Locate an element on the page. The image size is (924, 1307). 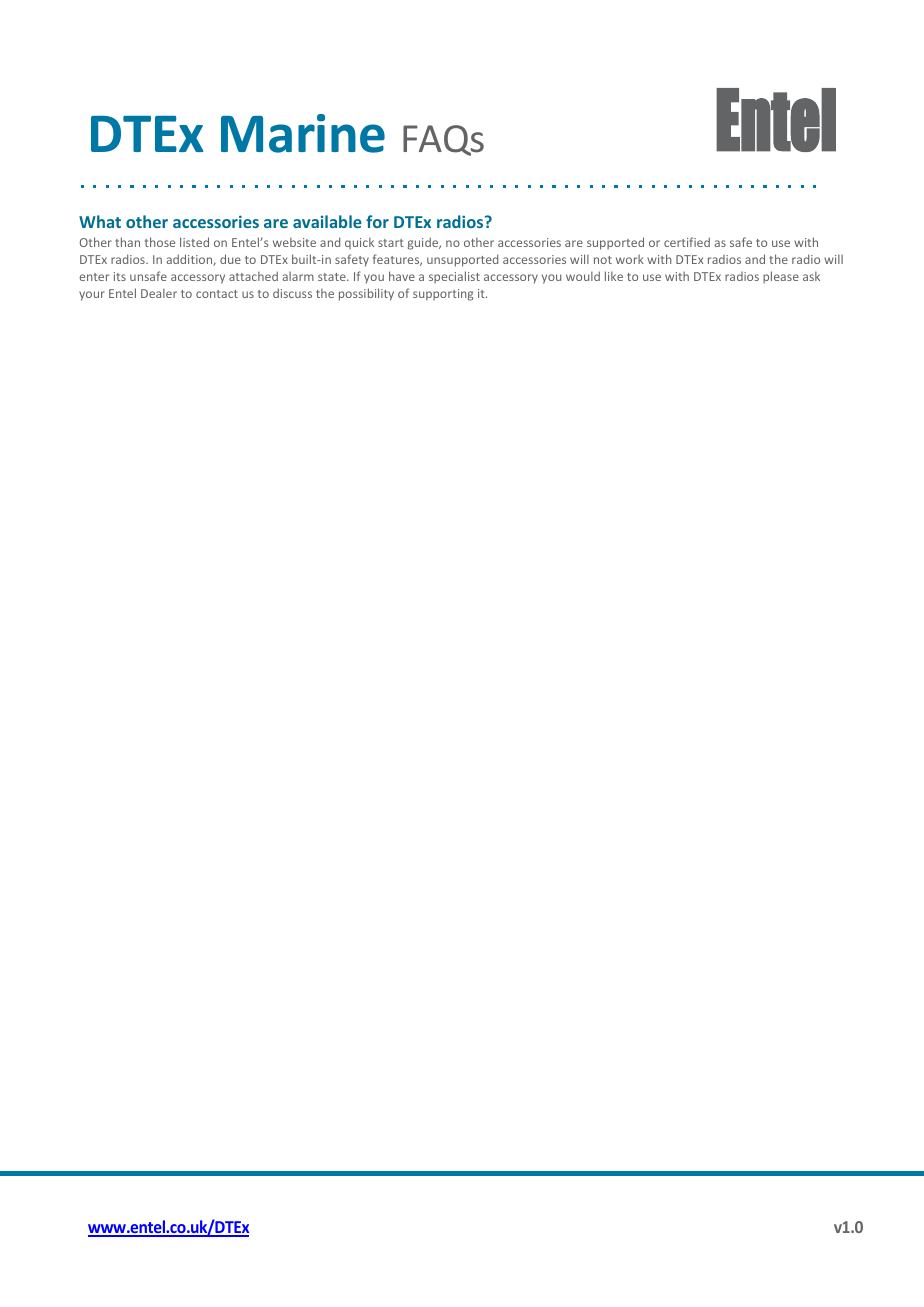
available is located at coordinates (327, 221).
